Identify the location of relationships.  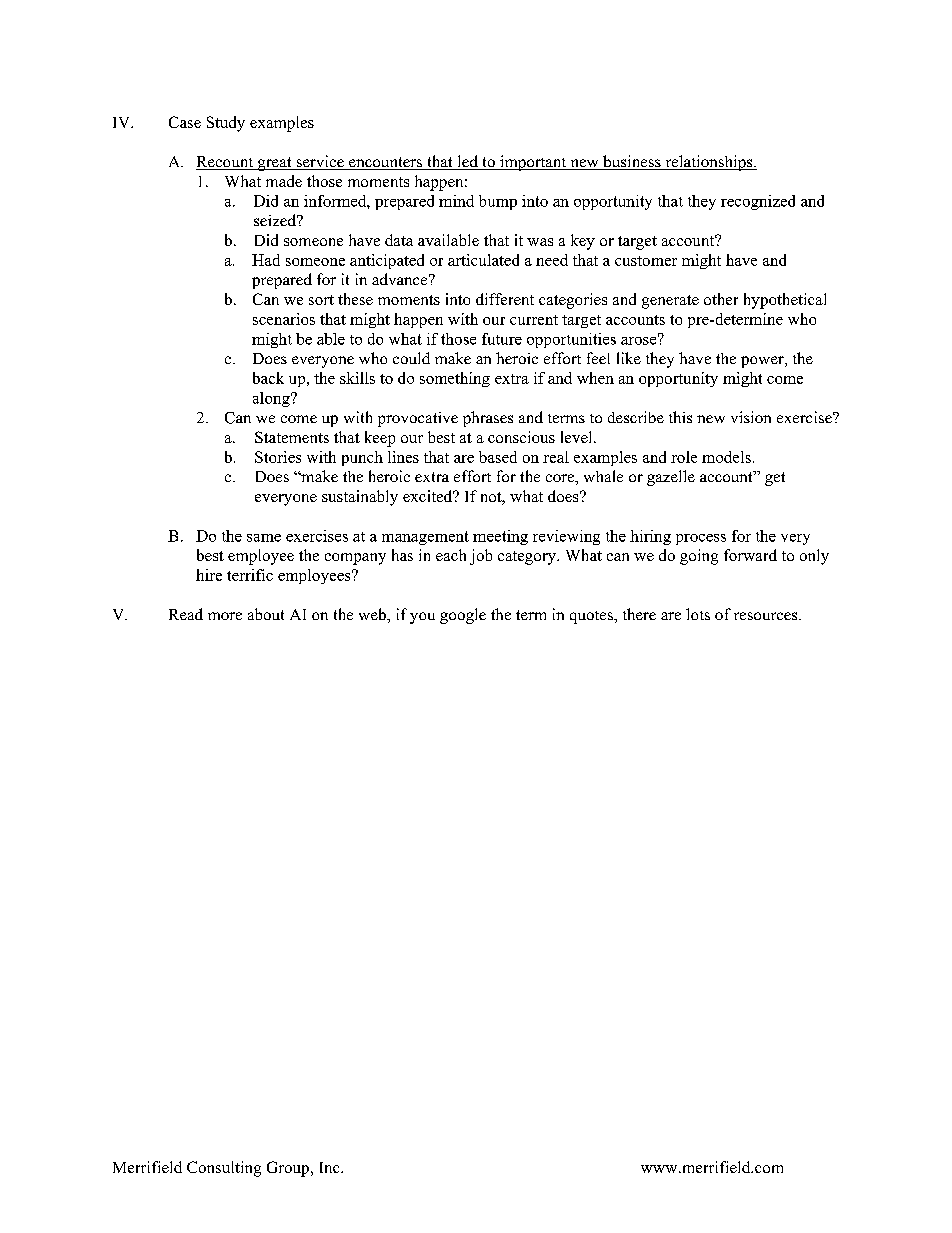
(709, 163).
